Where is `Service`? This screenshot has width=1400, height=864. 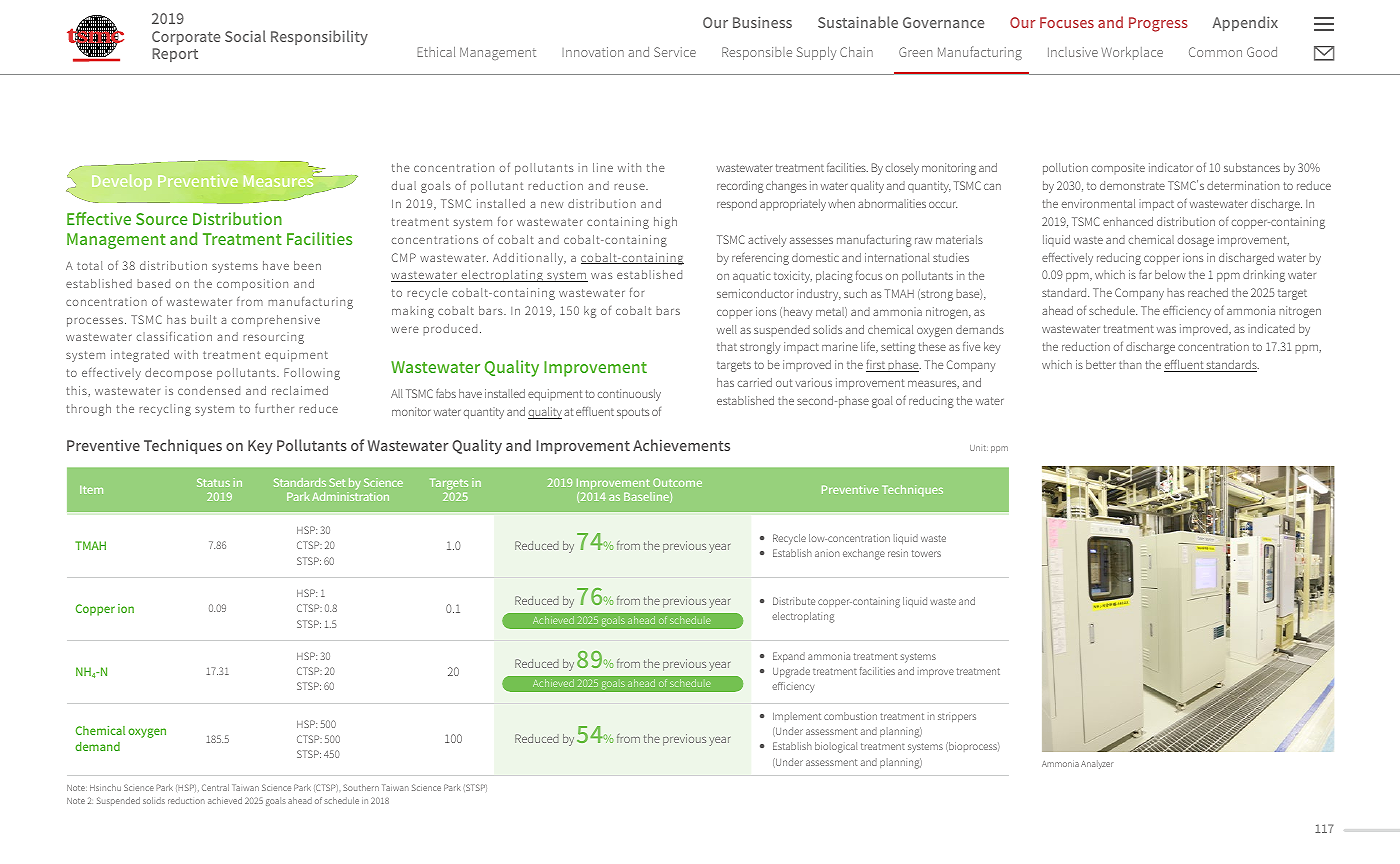 Service is located at coordinates (675, 52).
